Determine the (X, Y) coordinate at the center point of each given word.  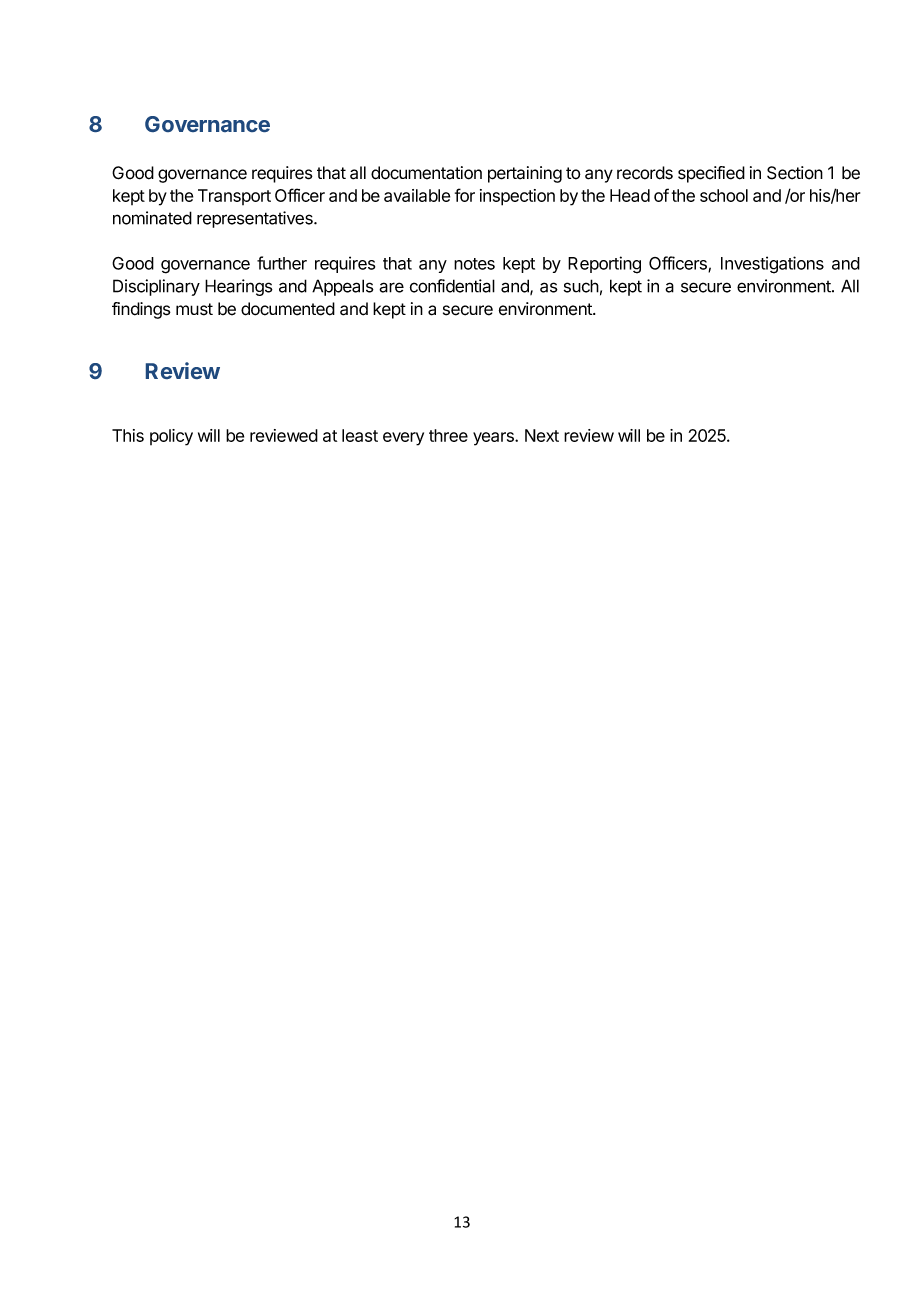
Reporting (604, 265)
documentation (426, 173)
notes (474, 264)
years (494, 439)
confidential (452, 286)
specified (711, 174)
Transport (234, 197)
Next (542, 435)
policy (171, 437)
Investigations (772, 265)
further (282, 263)
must (194, 309)
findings (141, 310)
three (448, 435)
